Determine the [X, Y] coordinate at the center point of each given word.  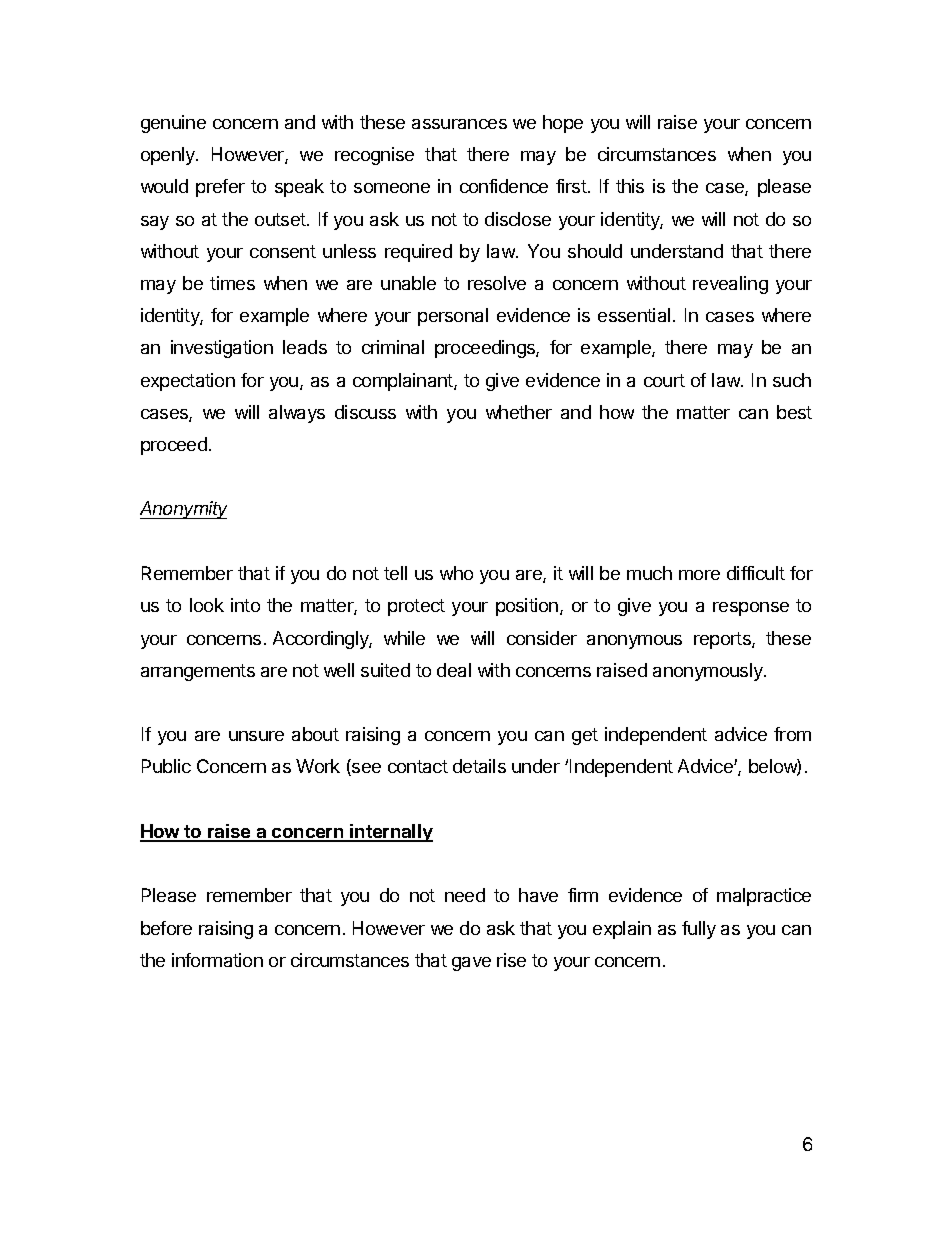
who [456, 573]
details [479, 766]
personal [453, 317]
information [217, 960]
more [699, 575]
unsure [256, 736]
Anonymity [183, 510]
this [630, 186]
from [792, 734]
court [664, 380]
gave [471, 964]
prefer [220, 188]
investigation [222, 349]
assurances [459, 124]
